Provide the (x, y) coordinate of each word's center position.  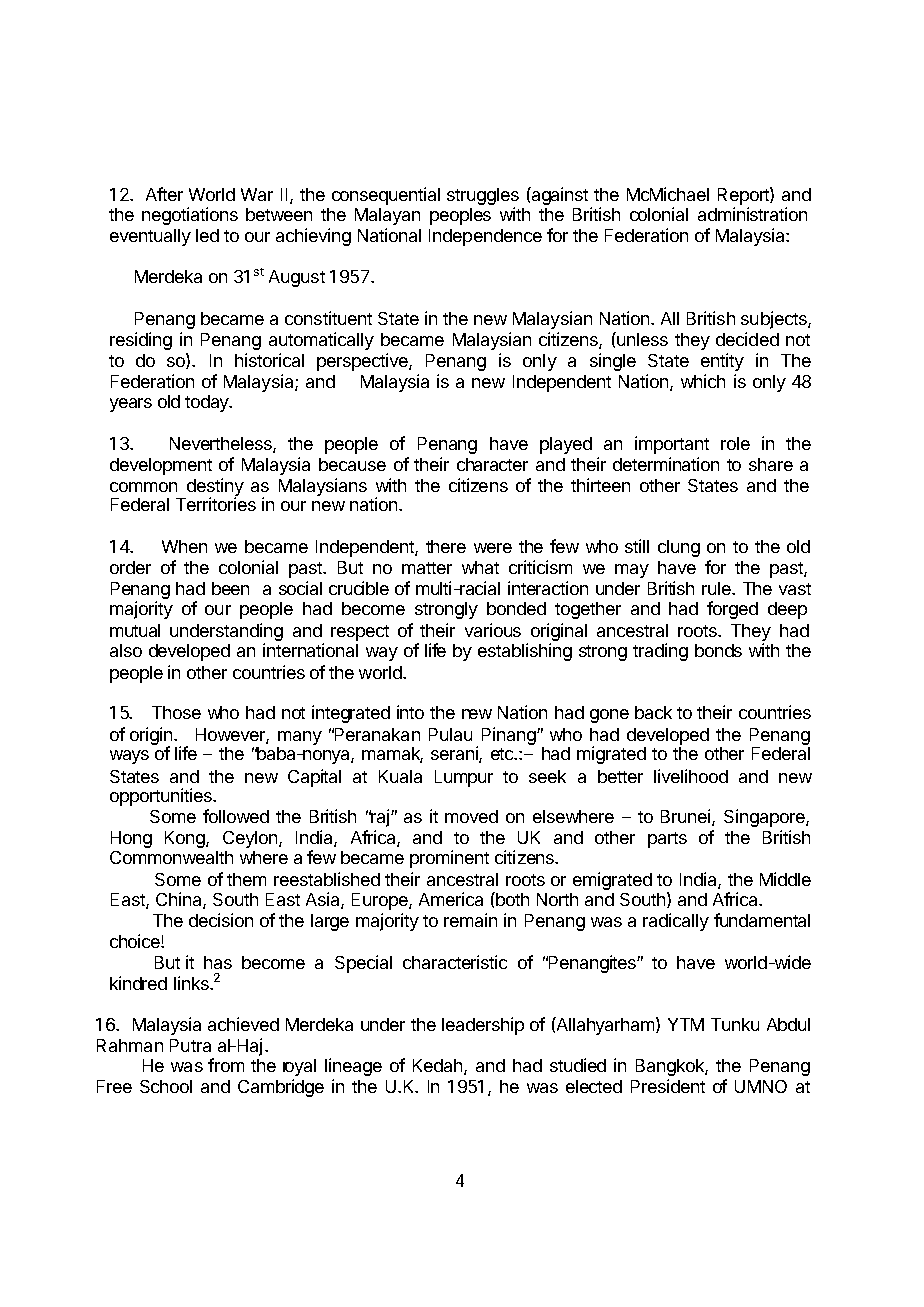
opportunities (162, 797)
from (226, 1065)
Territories (216, 504)
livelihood (691, 776)
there (446, 546)
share (771, 464)
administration (752, 214)
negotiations (190, 216)
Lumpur (464, 778)
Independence (485, 237)
